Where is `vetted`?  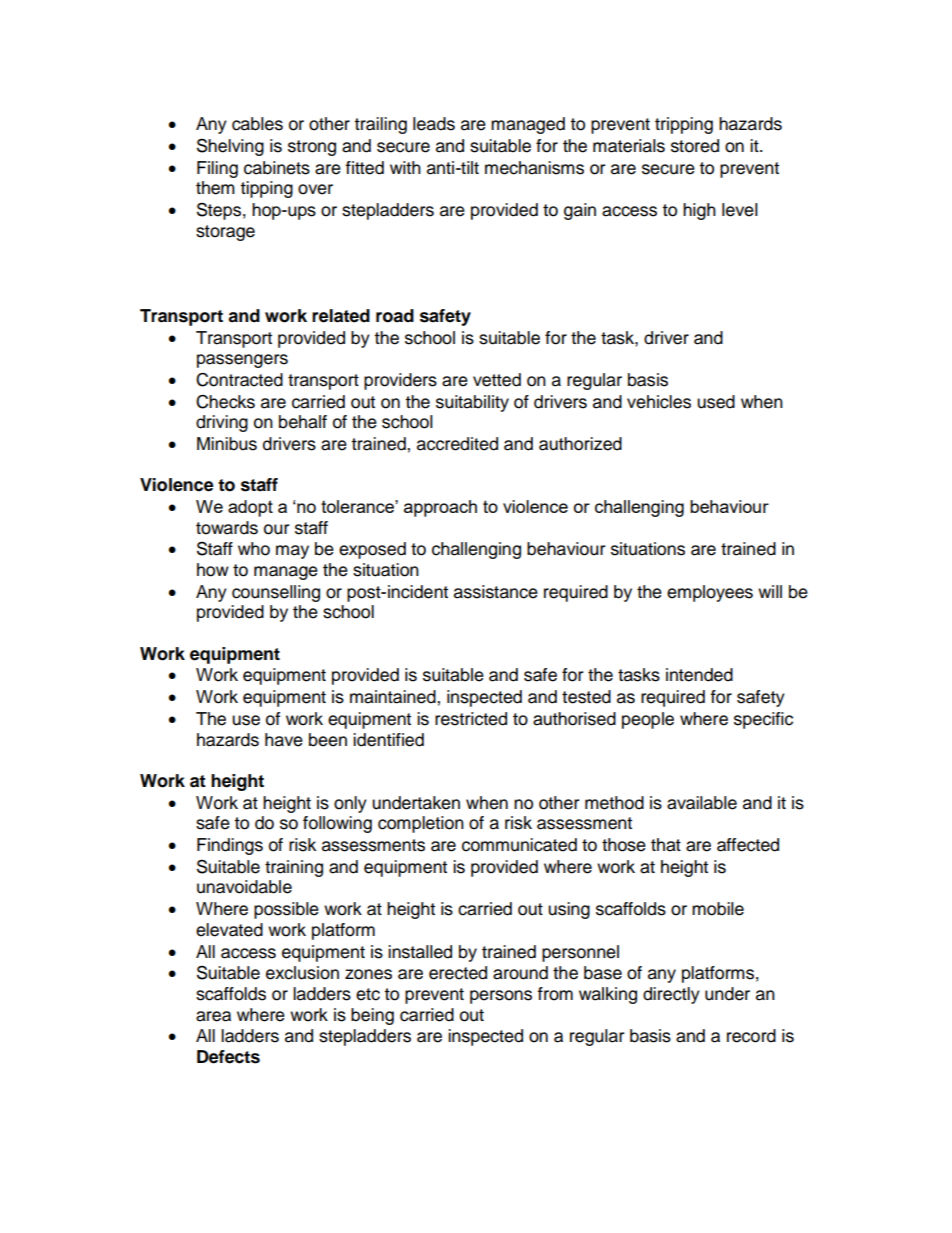 vetted is located at coordinates (497, 380).
